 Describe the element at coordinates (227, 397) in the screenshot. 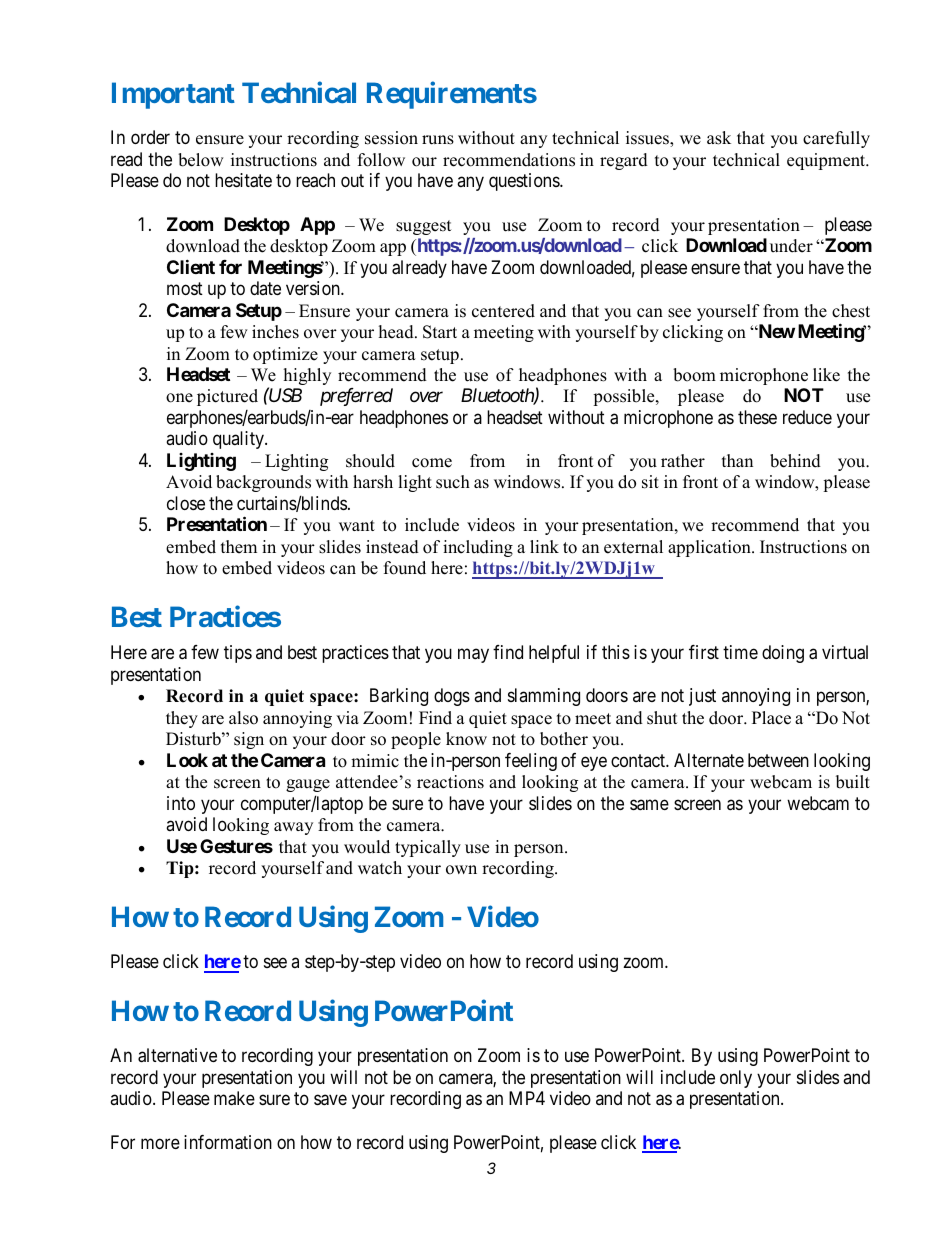

I see `pictured` at that location.
